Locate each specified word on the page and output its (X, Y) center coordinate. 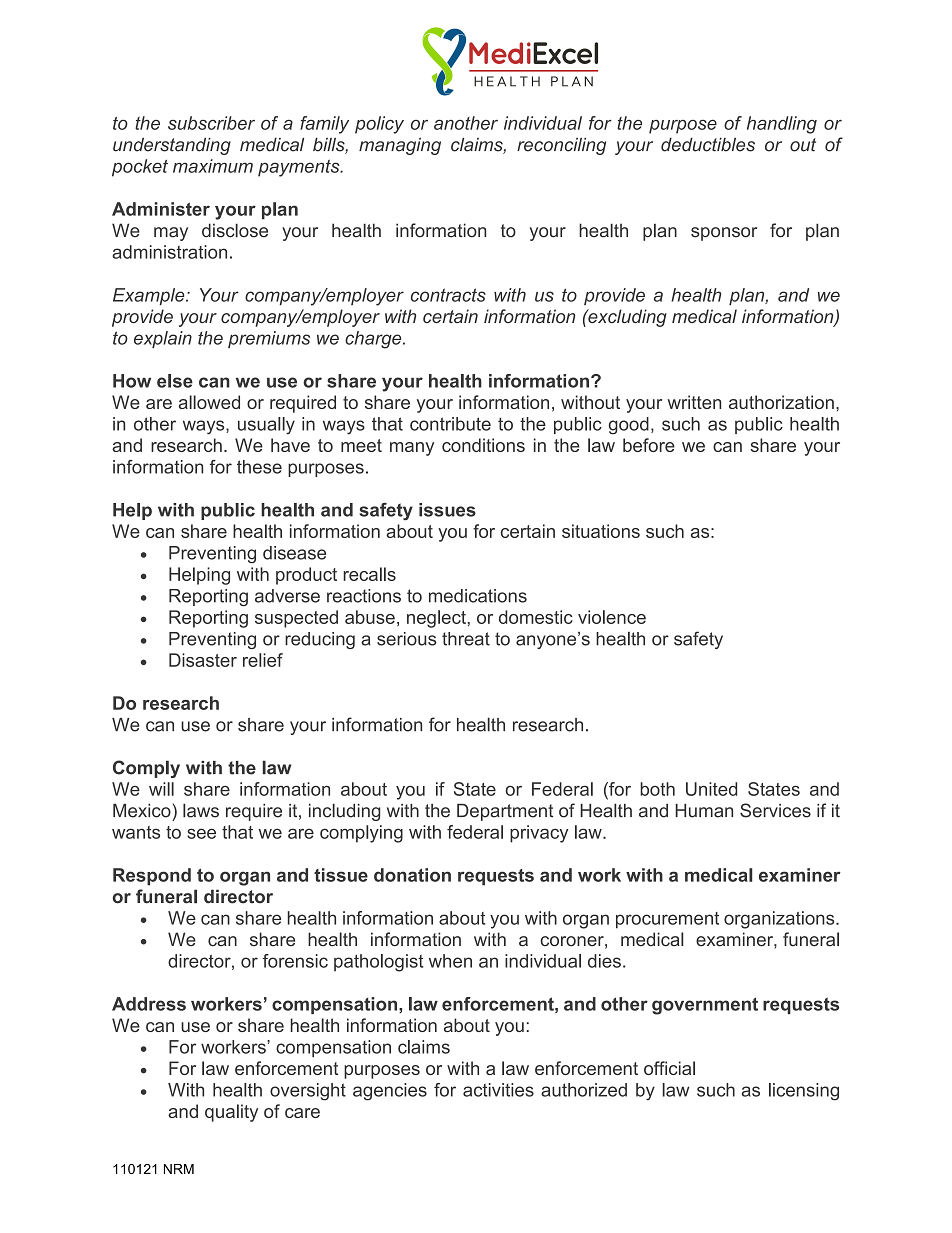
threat (466, 639)
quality (231, 1113)
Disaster (203, 660)
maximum (213, 166)
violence (612, 617)
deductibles (708, 145)
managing (400, 146)
